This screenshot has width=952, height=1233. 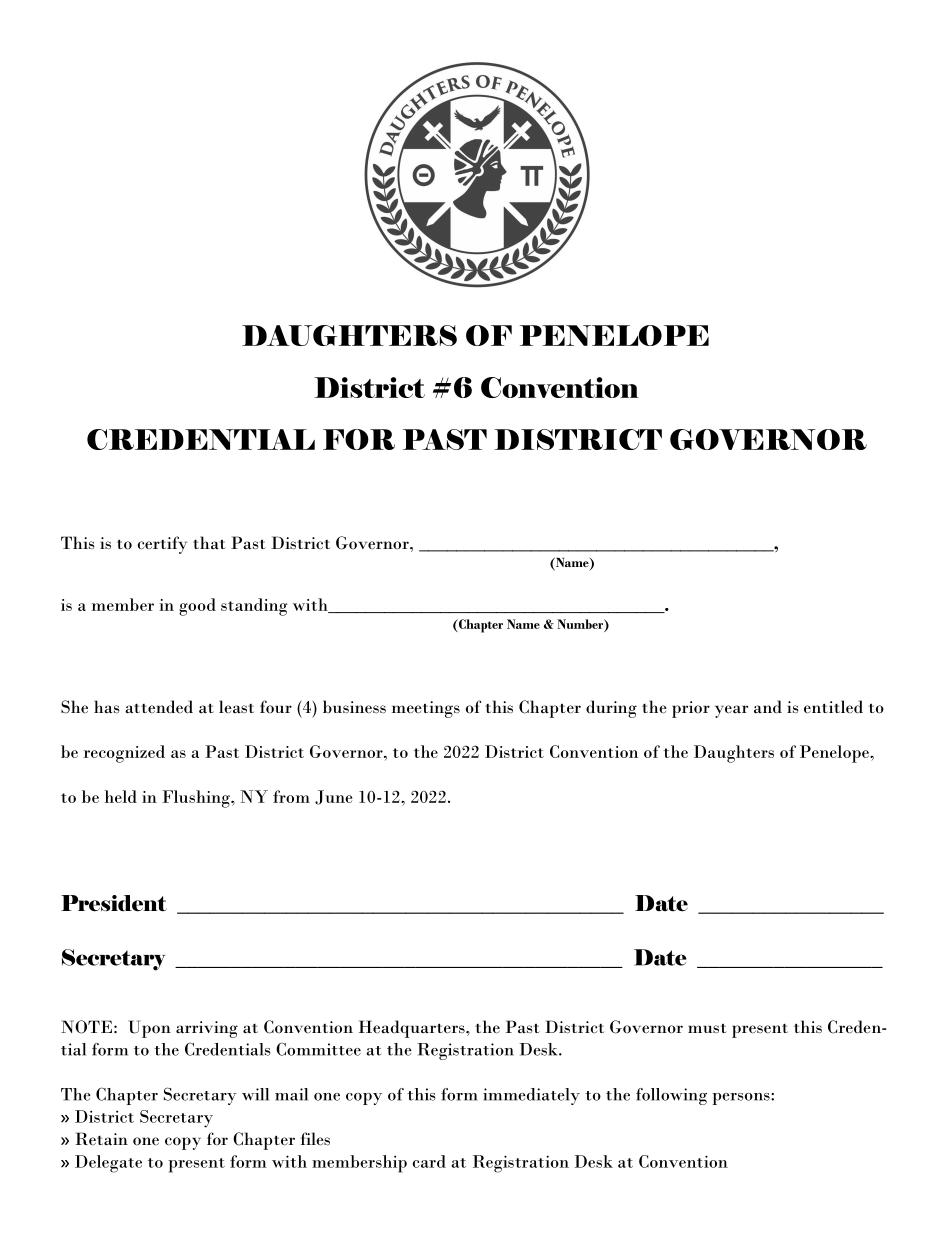 I want to click on standing, so click(x=254, y=607).
